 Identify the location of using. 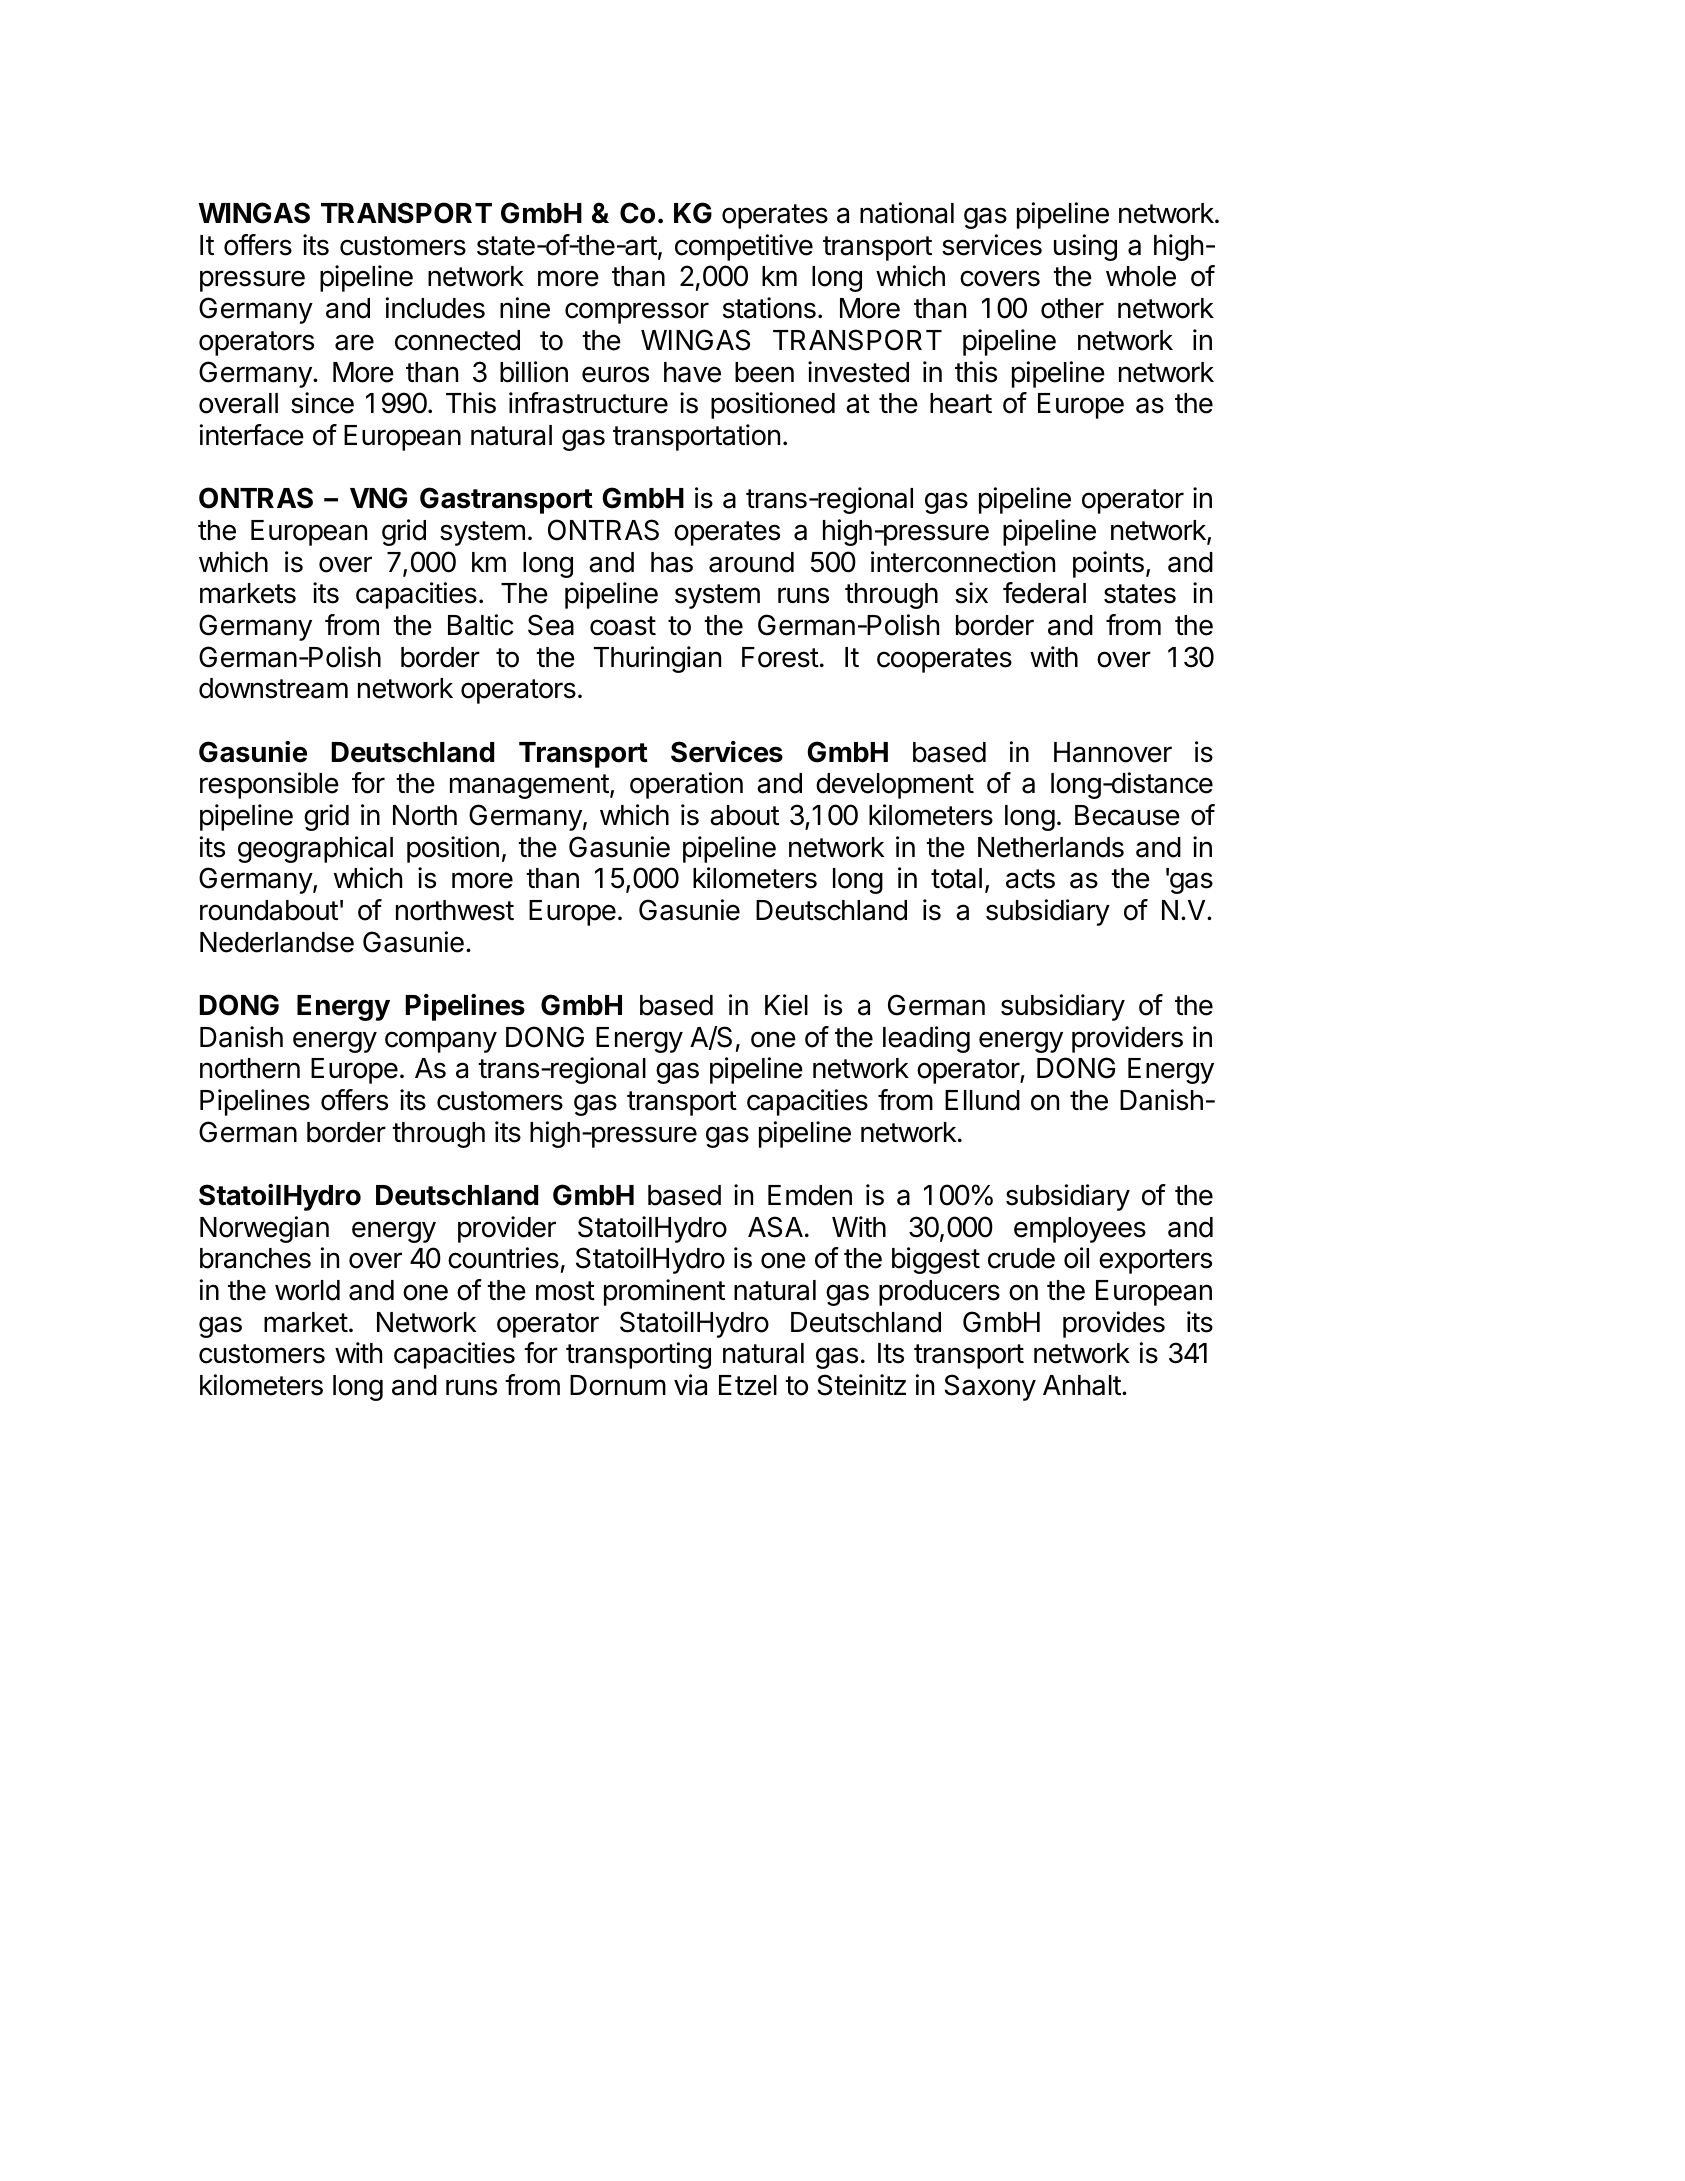
(1085, 247).
